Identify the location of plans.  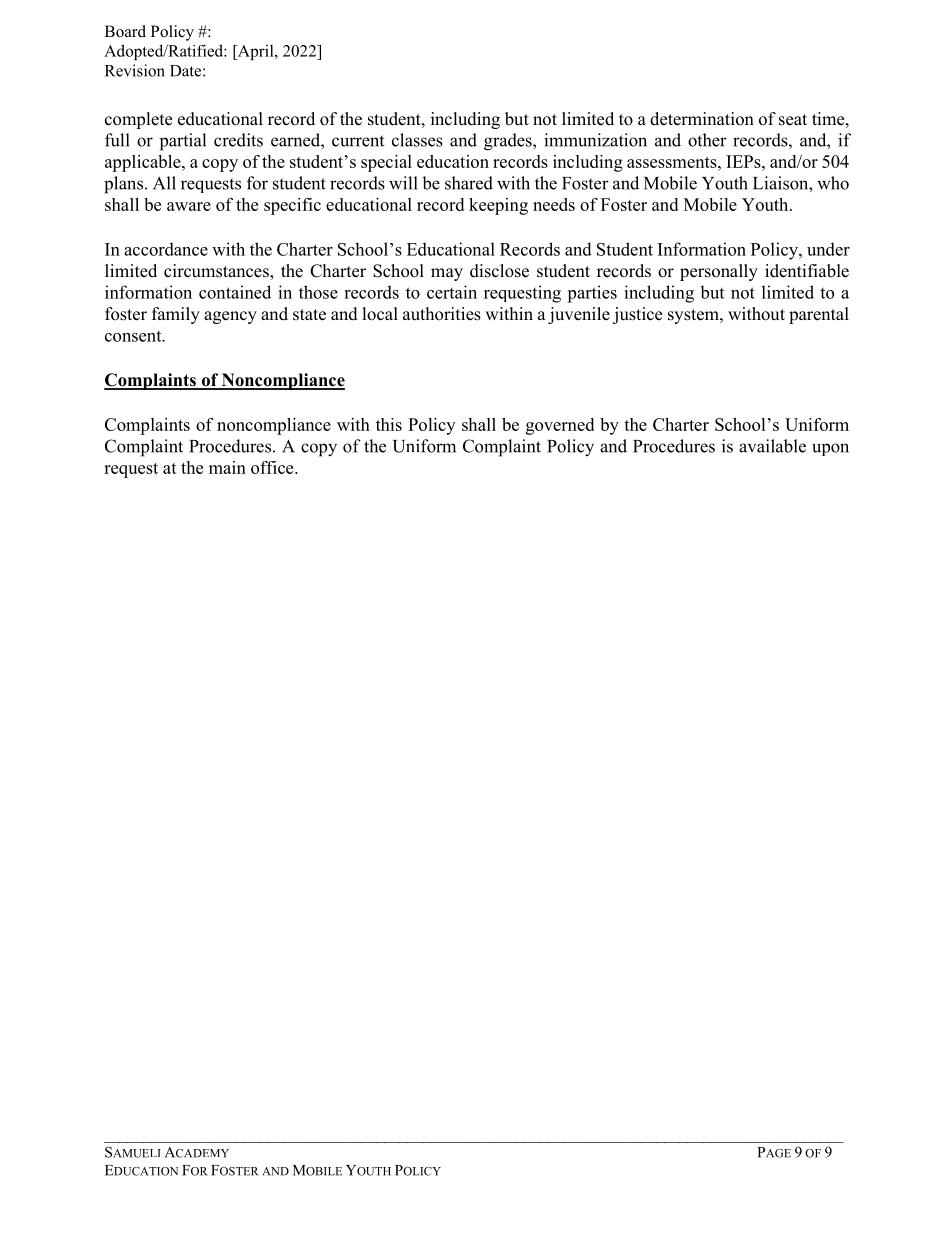
(125, 185).
